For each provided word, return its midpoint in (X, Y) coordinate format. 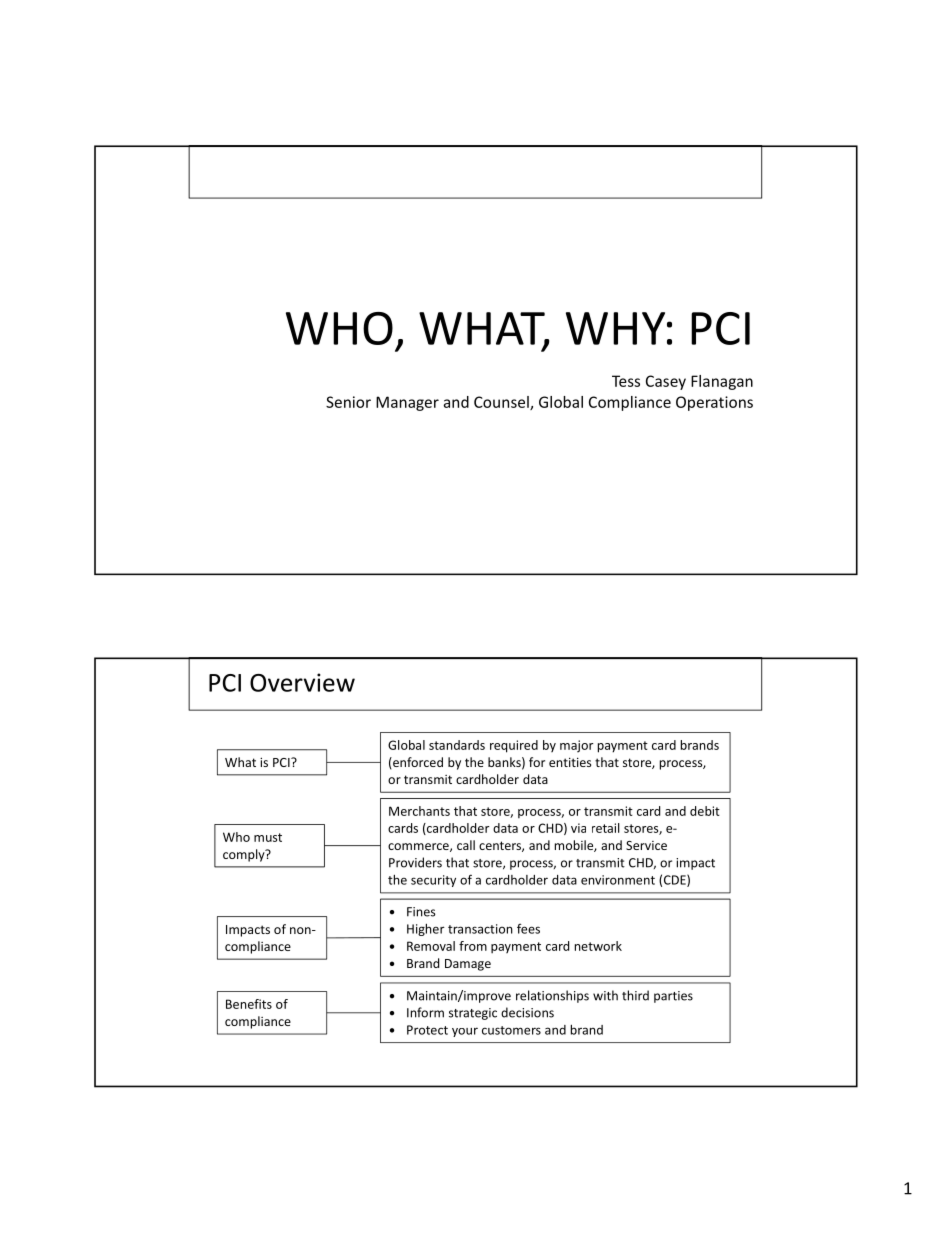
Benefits (249, 1004)
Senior (348, 402)
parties (673, 997)
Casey (666, 382)
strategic (473, 1014)
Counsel (502, 403)
